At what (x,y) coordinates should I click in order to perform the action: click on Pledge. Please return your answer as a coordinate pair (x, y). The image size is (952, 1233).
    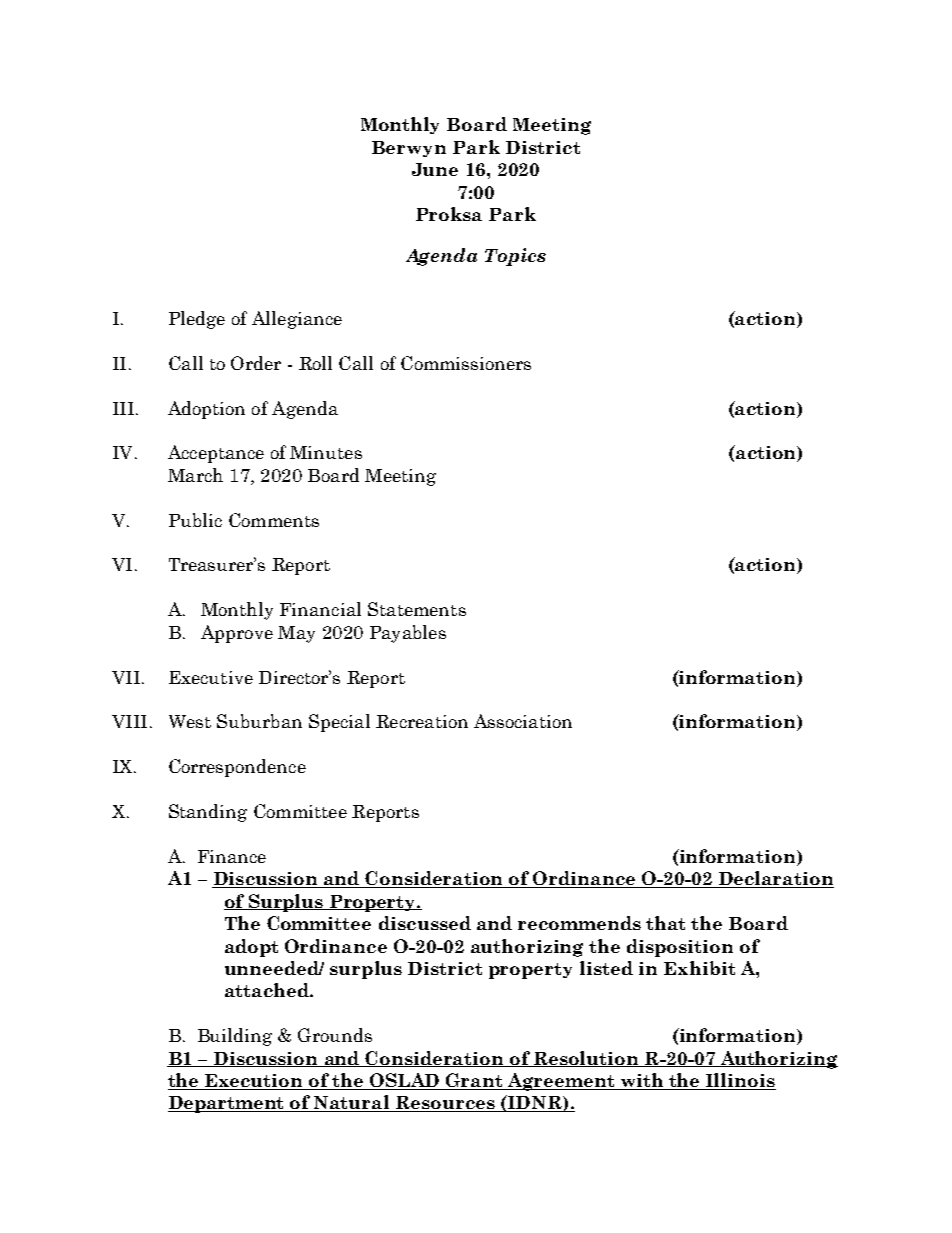
    Looking at the image, I should click on (197, 320).
